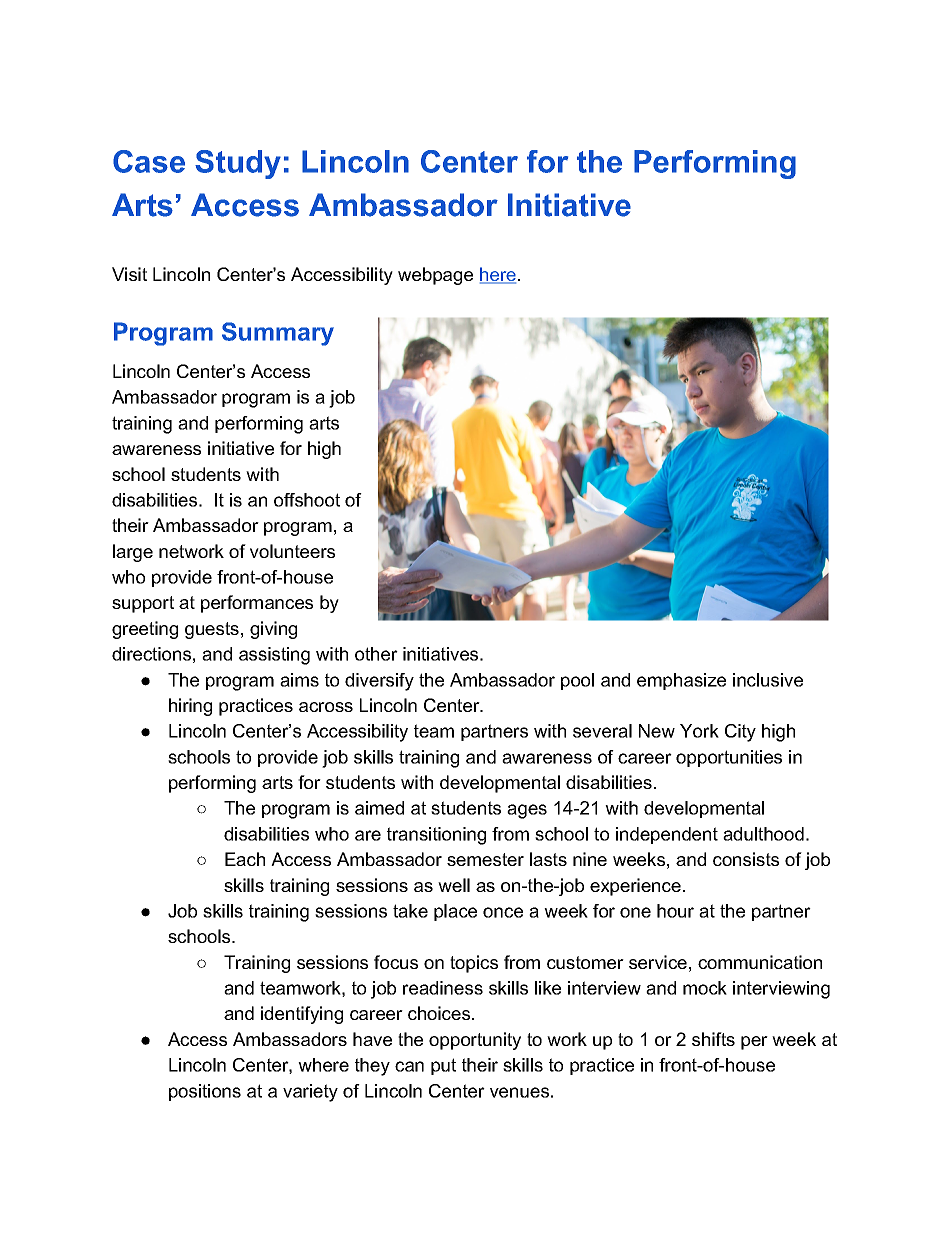 This screenshot has width=952, height=1233. Describe the element at coordinates (713, 1039) in the screenshot. I see `shifts` at that location.
